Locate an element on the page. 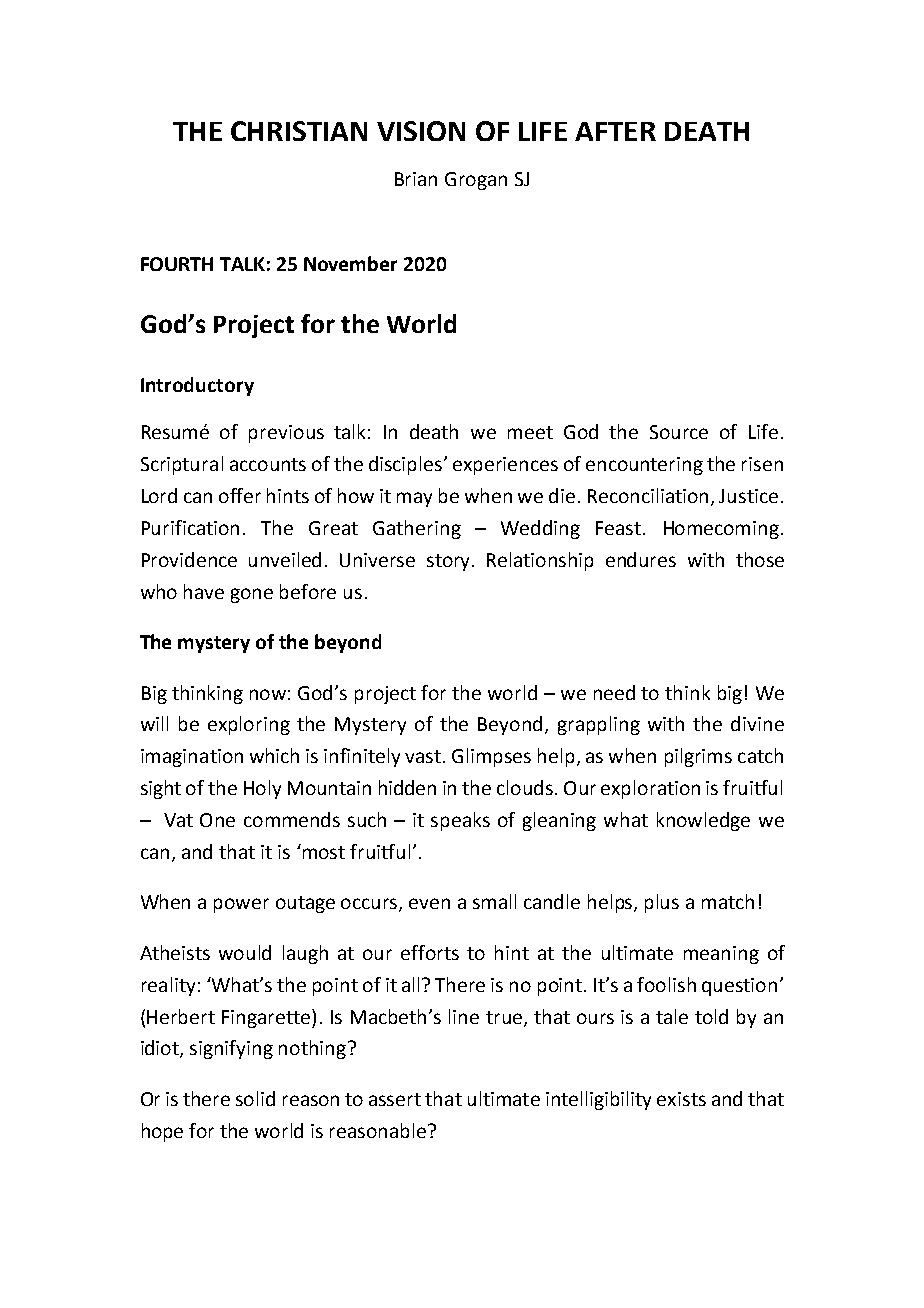 The width and height of the image is (924, 1308). AFTER is located at coordinates (615, 131).
